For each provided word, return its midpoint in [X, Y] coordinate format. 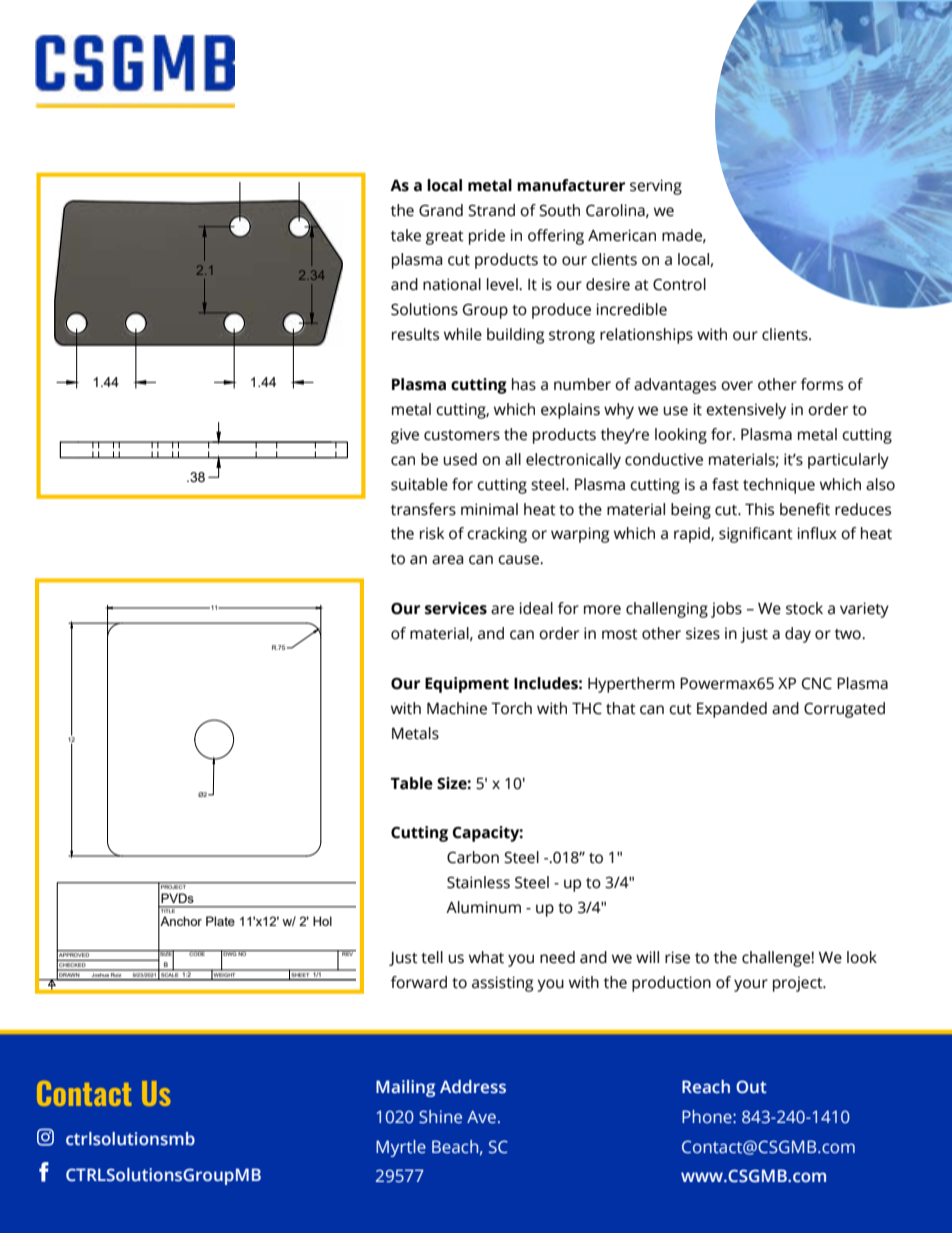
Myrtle [401, 1148]
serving [656, 187]
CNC [817, 684]
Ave [481, 1117]
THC [587, 708]
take [406, 235]
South [559, 210]
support [404, 602]
